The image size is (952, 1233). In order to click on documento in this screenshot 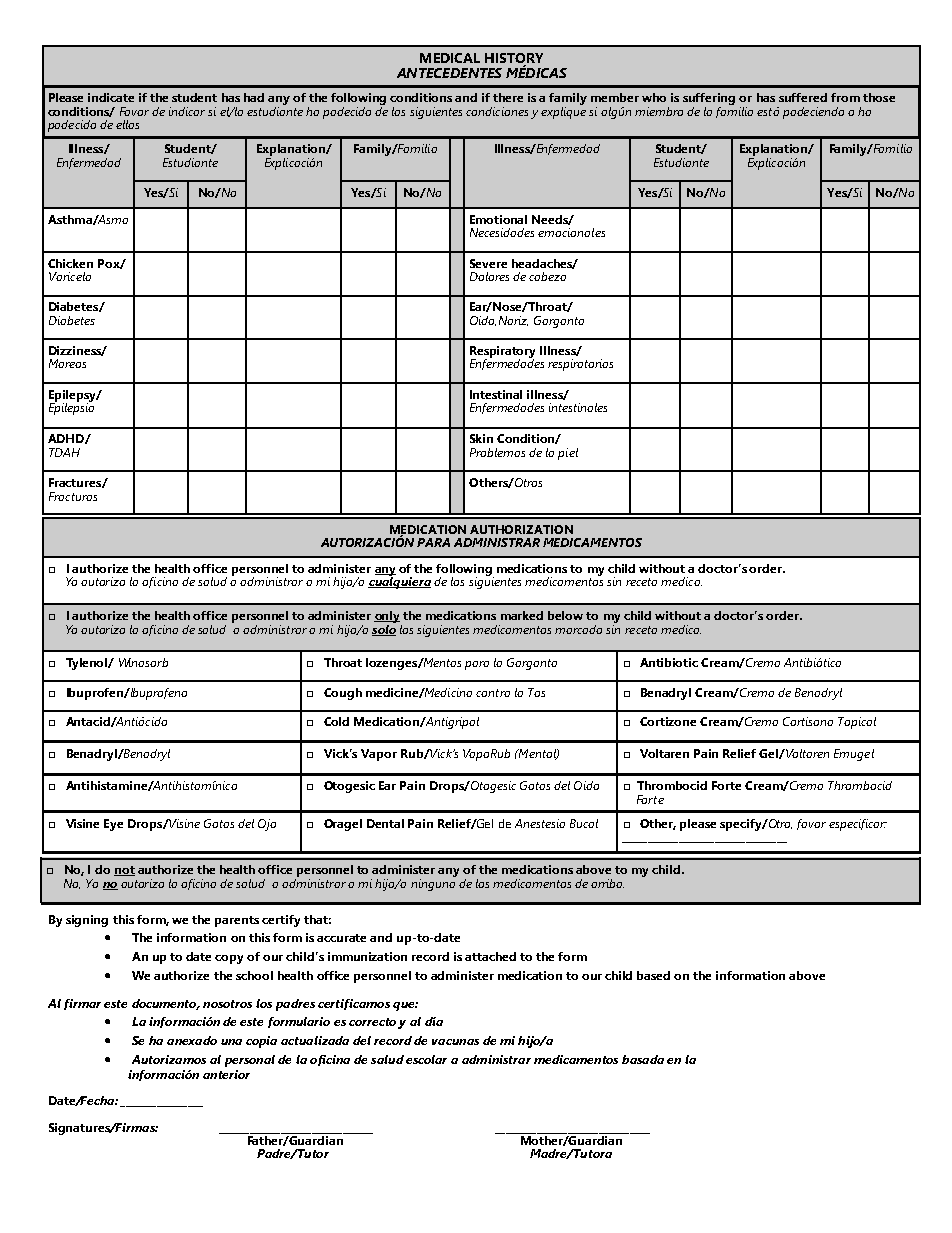, I will do `click(165, 1004)`.
